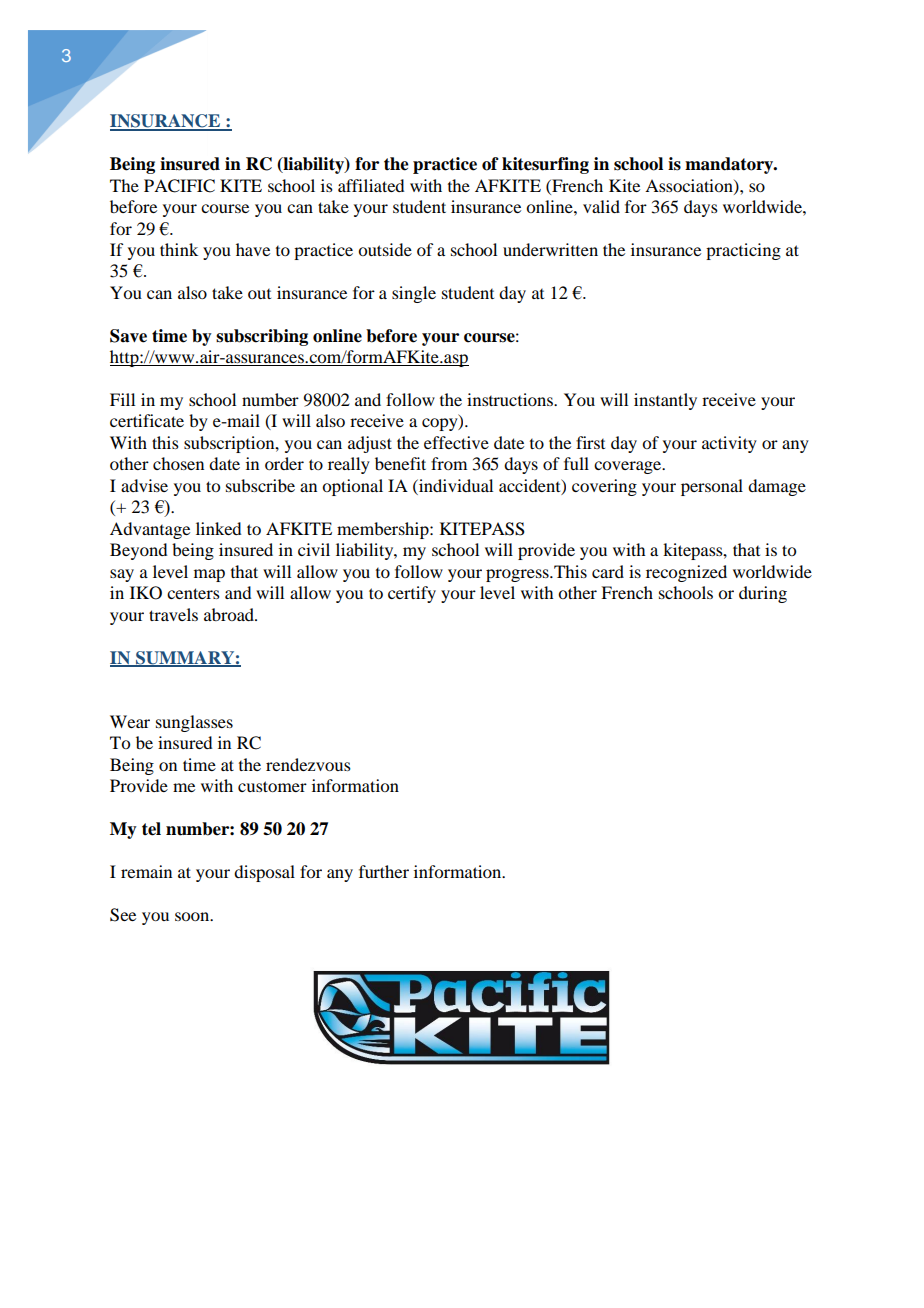 Image resolution: width=924 pixels, height=1308 pixels. I want to click on PACIFIC, so click(179, 186).
